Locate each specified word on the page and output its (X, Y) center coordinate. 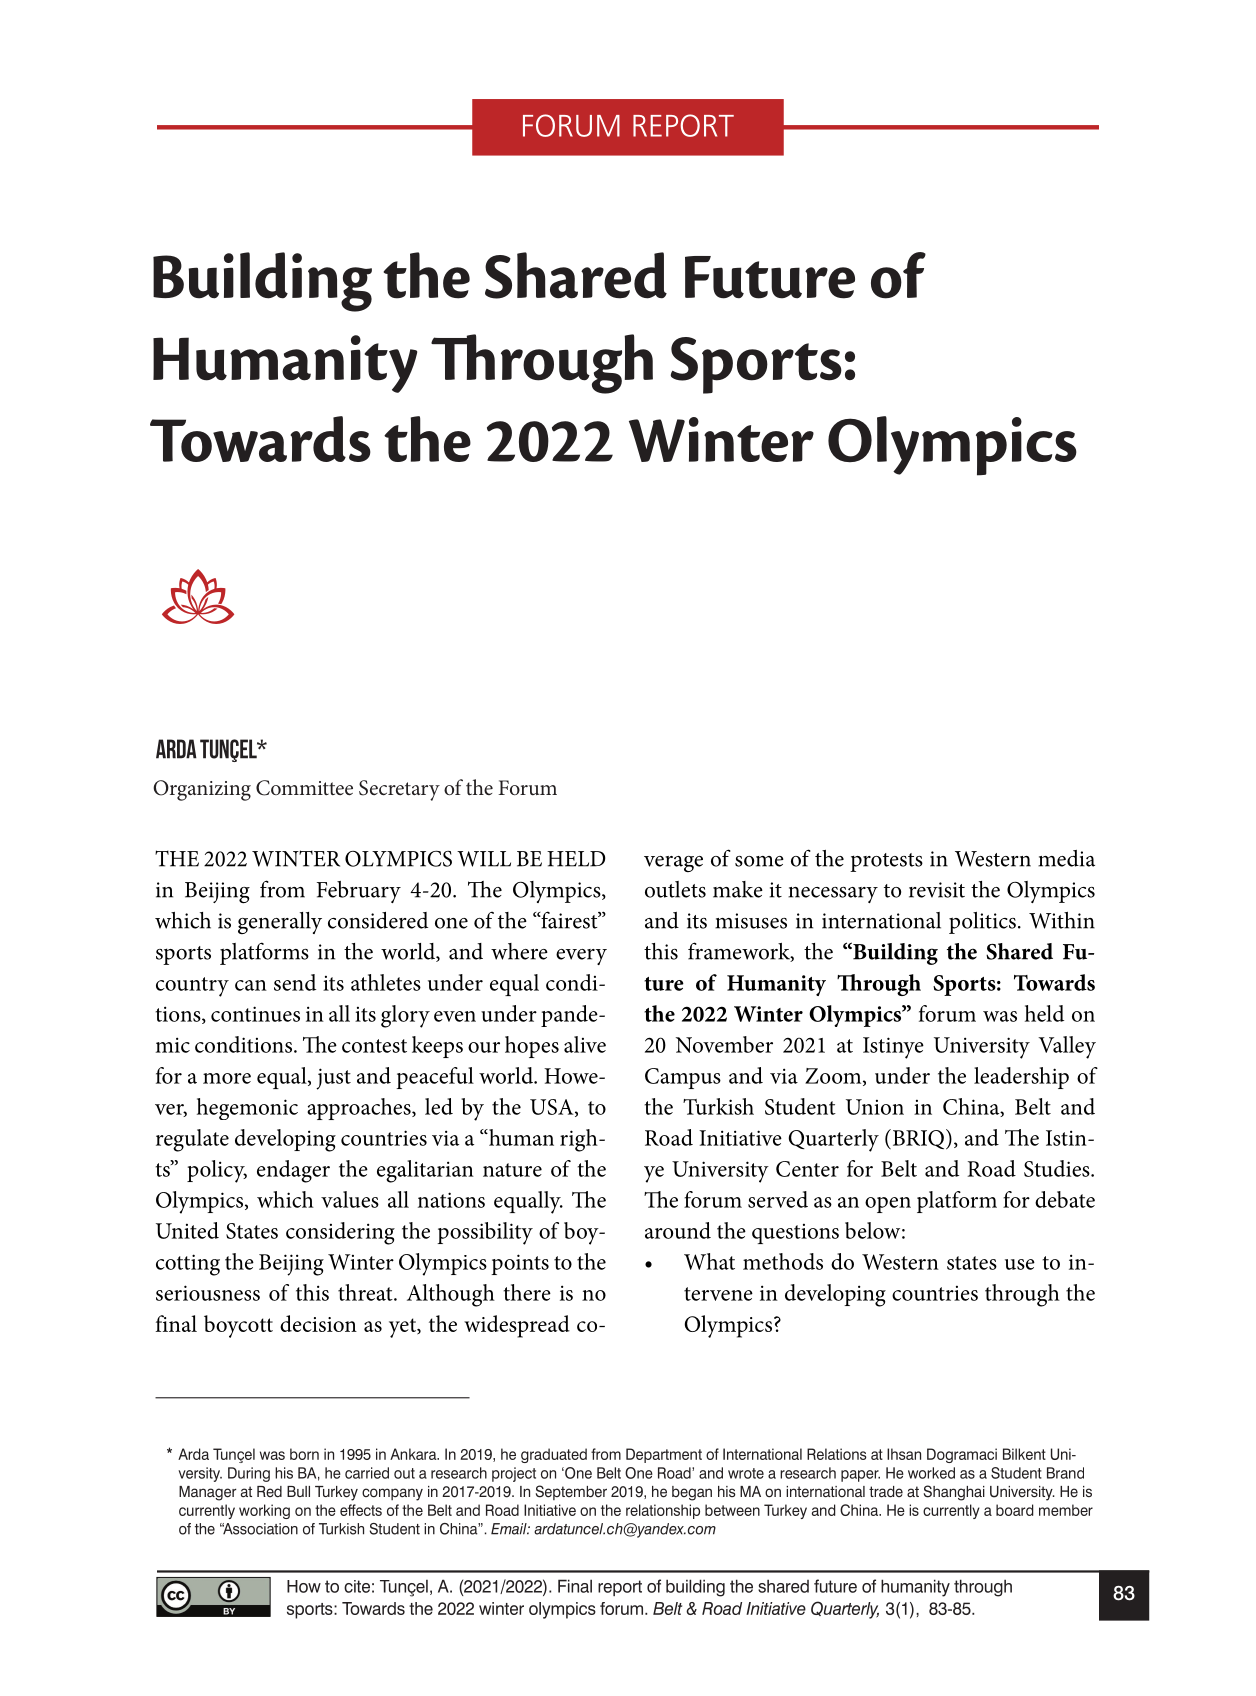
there (527, 1292)
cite (357, 1586)
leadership (1021, 1078)
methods (783, 1261)
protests (886, 862)
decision (318, 1323)
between (732, 1510)
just (333, 1079)
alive (585, 1044)
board (1015, 1510)
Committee (304, 788)
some (759, 861)
